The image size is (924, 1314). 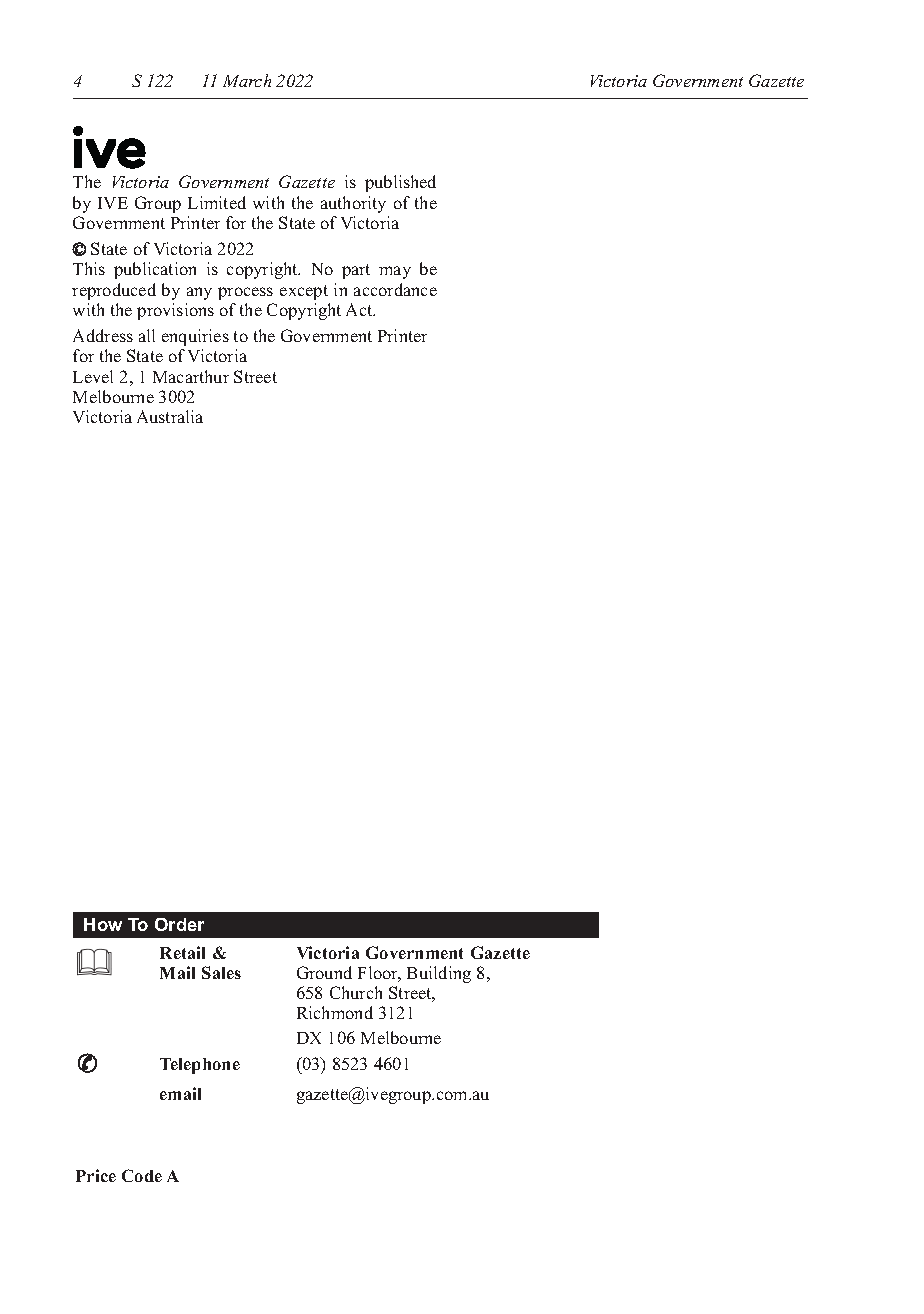 What do you see at coordinates (360, 309) in the page?
I see `Act` at bounding box center [360, 309].
